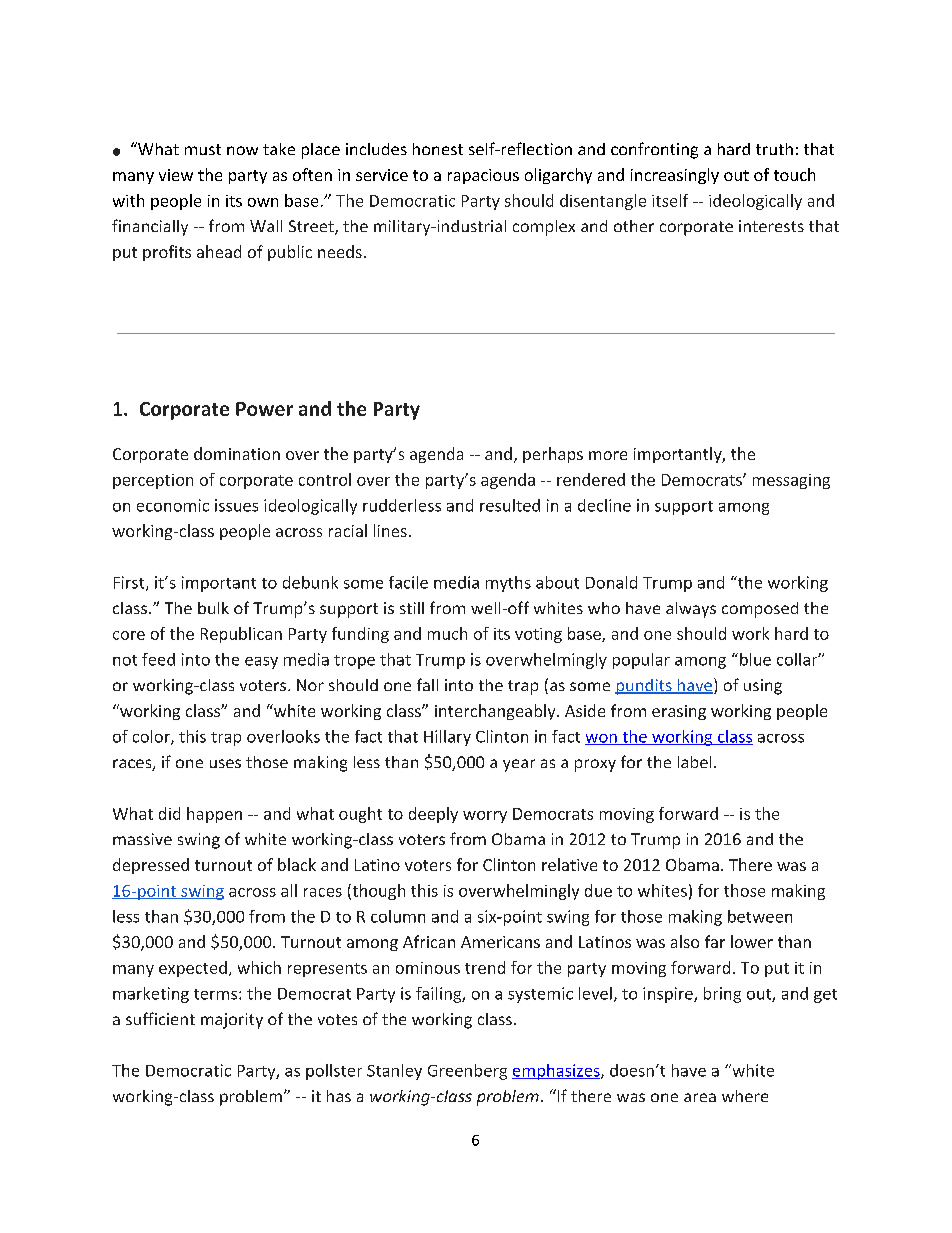 The image size is (952, 1233). I want to click on composed, so click(760, 610).
